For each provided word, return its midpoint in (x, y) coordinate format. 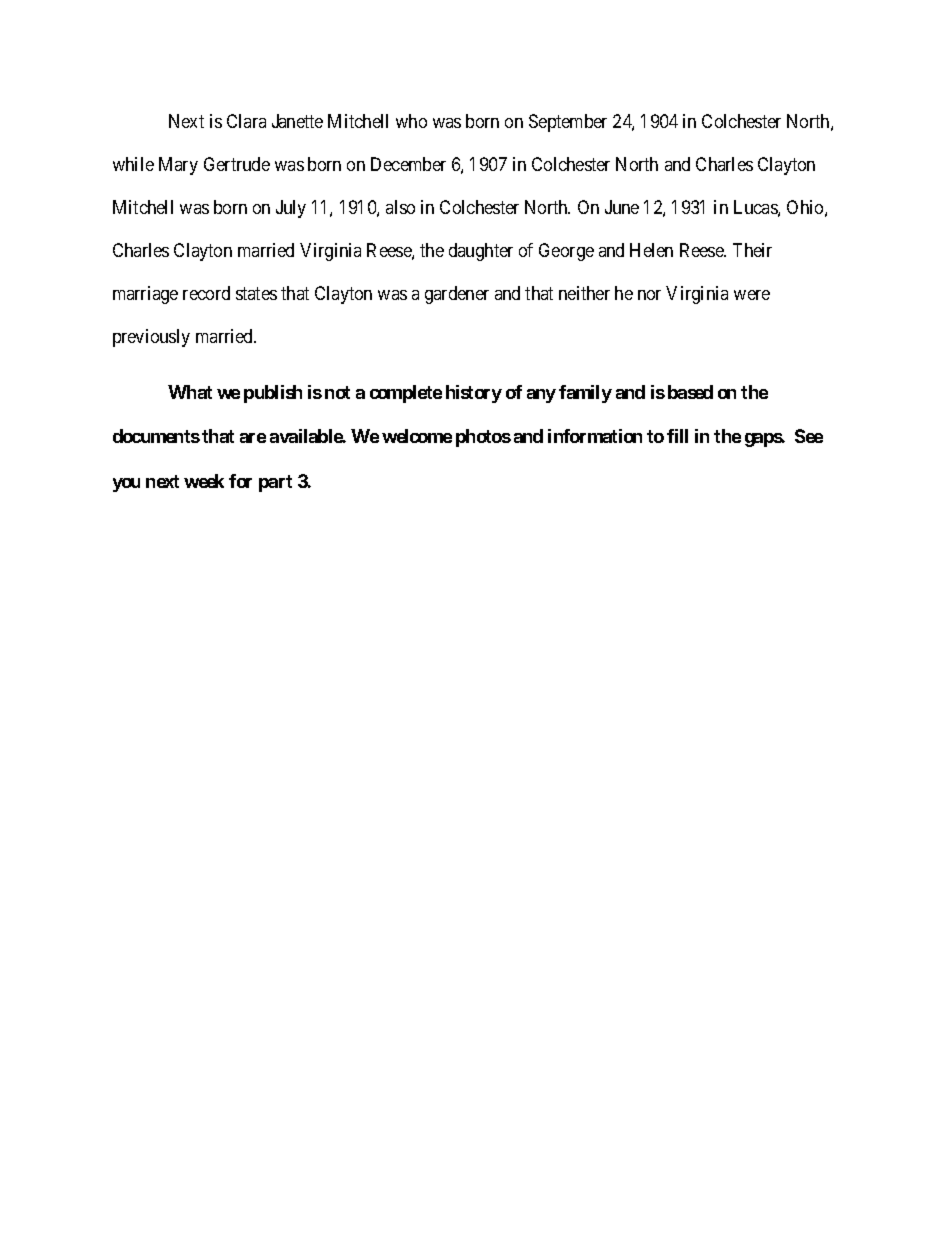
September (568, 123)
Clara (246, 121)
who (411, 121)
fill (677, 436)
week (204, 481)
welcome (417, 436)
